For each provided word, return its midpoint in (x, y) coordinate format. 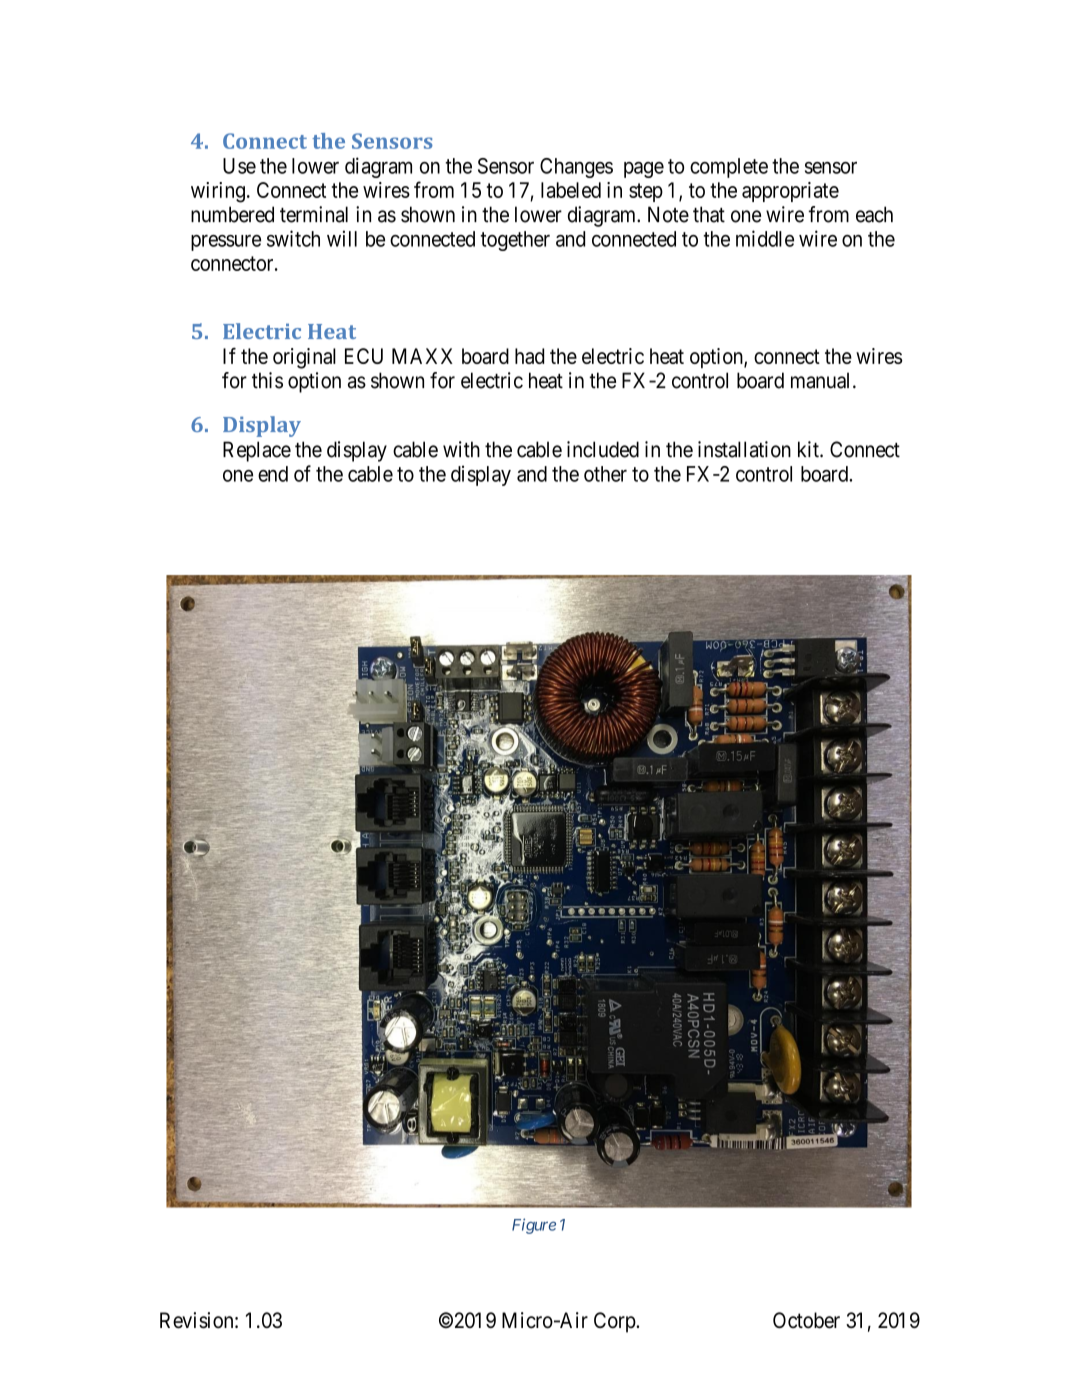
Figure (534, 1226)
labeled (571, 190)
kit (809, 449)
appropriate (790, 192)
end (273, 474)
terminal (314, 214)
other (605, 474)
